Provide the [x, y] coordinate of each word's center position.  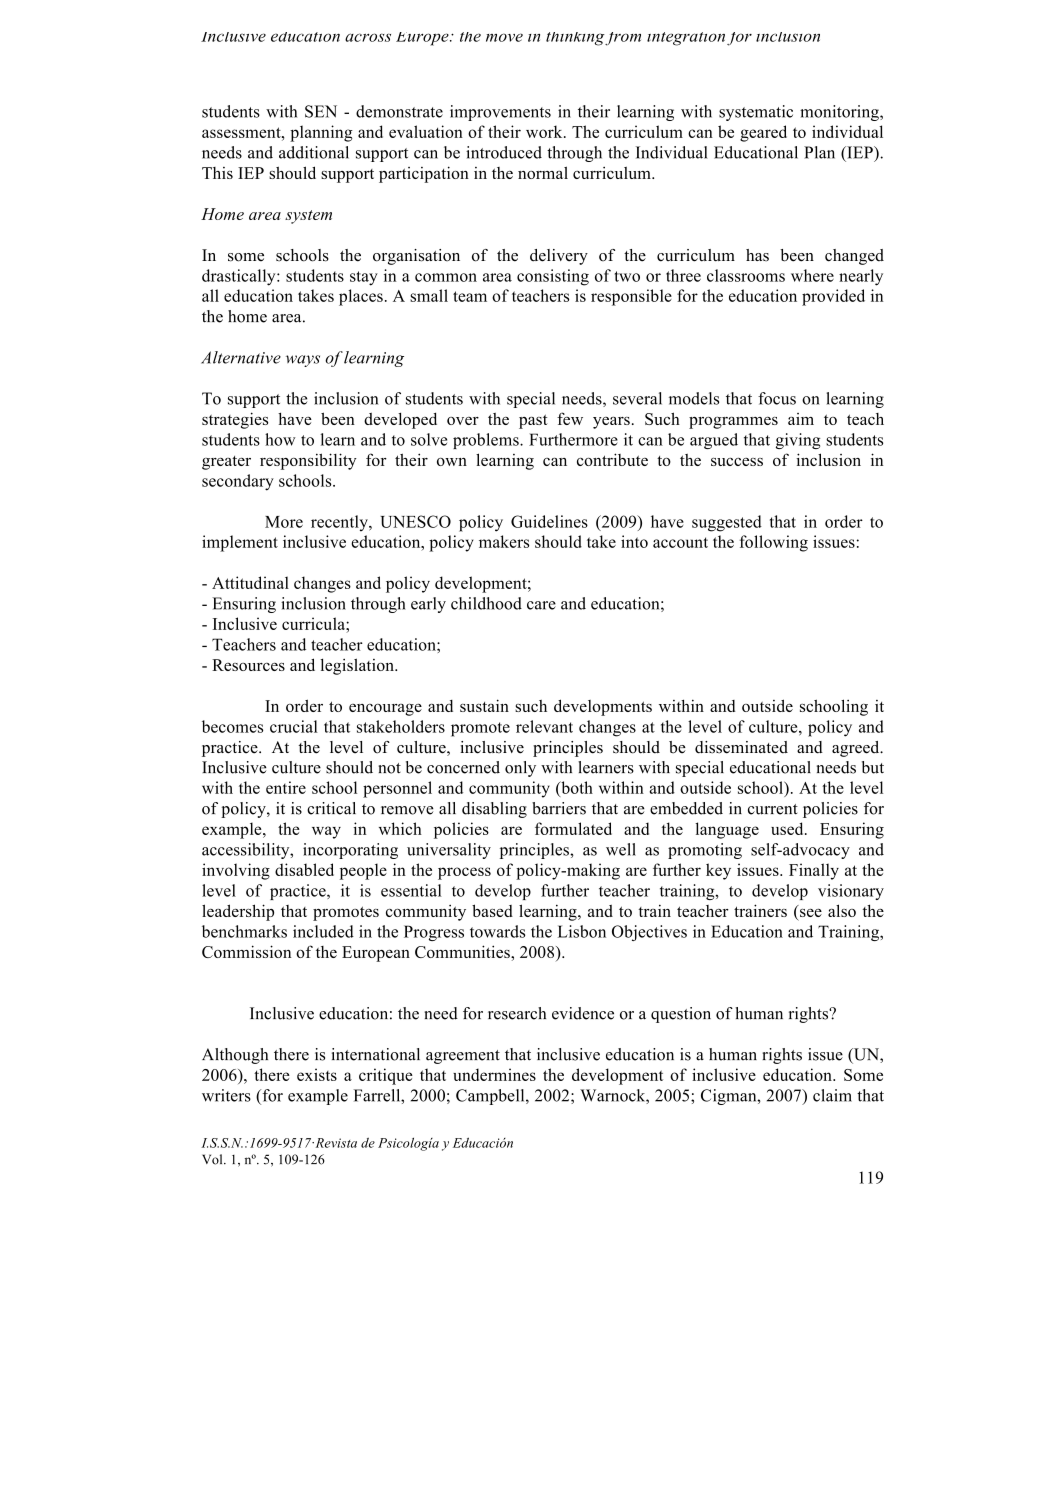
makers [504, 541]
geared [763, 133]
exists [317, 1074]
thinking [576, 39]
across [368, 37]
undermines [494, 1074]
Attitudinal [250, 582]
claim [832, 1095]
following [774, 543]
